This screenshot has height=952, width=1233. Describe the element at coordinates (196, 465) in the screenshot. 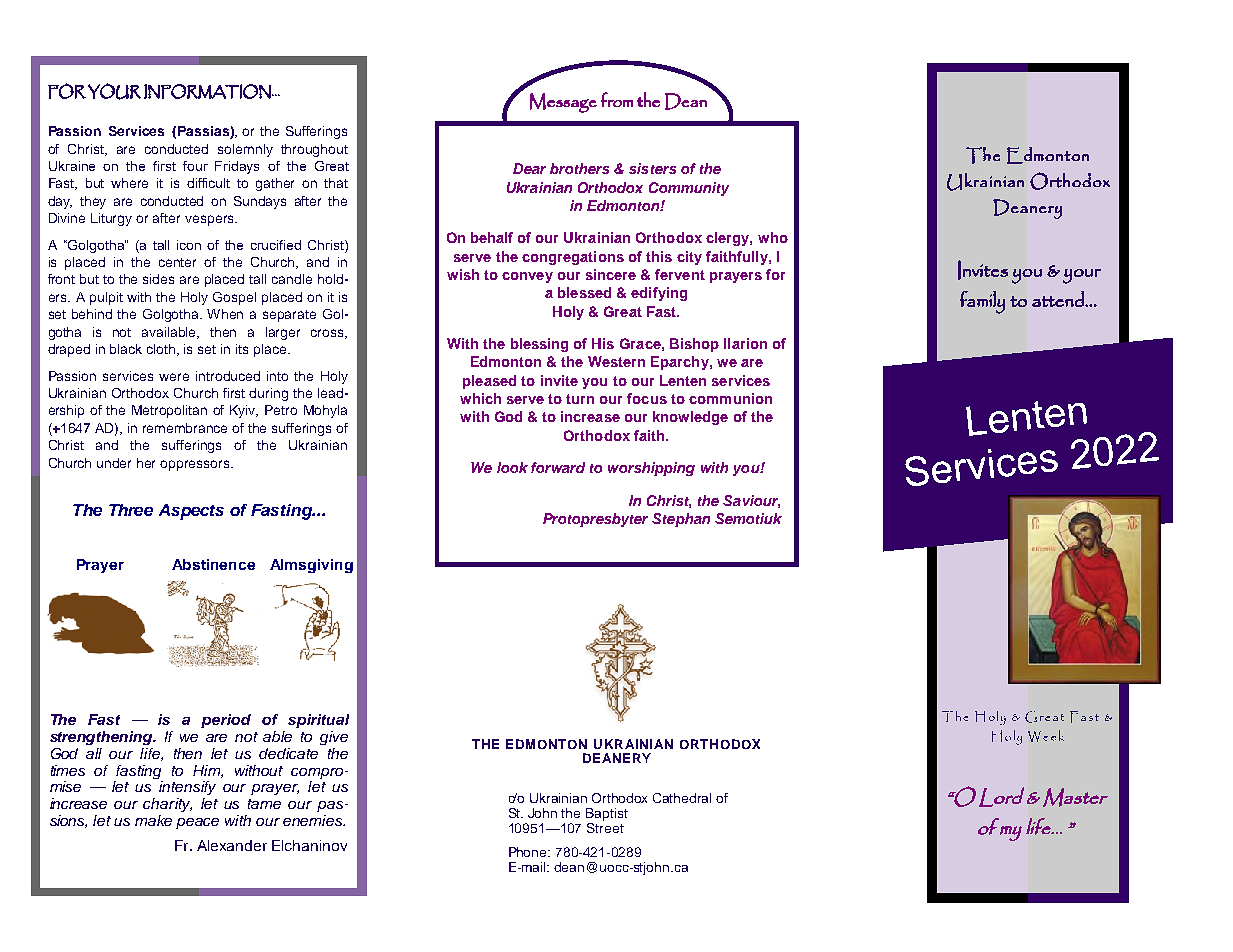

I see `oppressors` at that location.
